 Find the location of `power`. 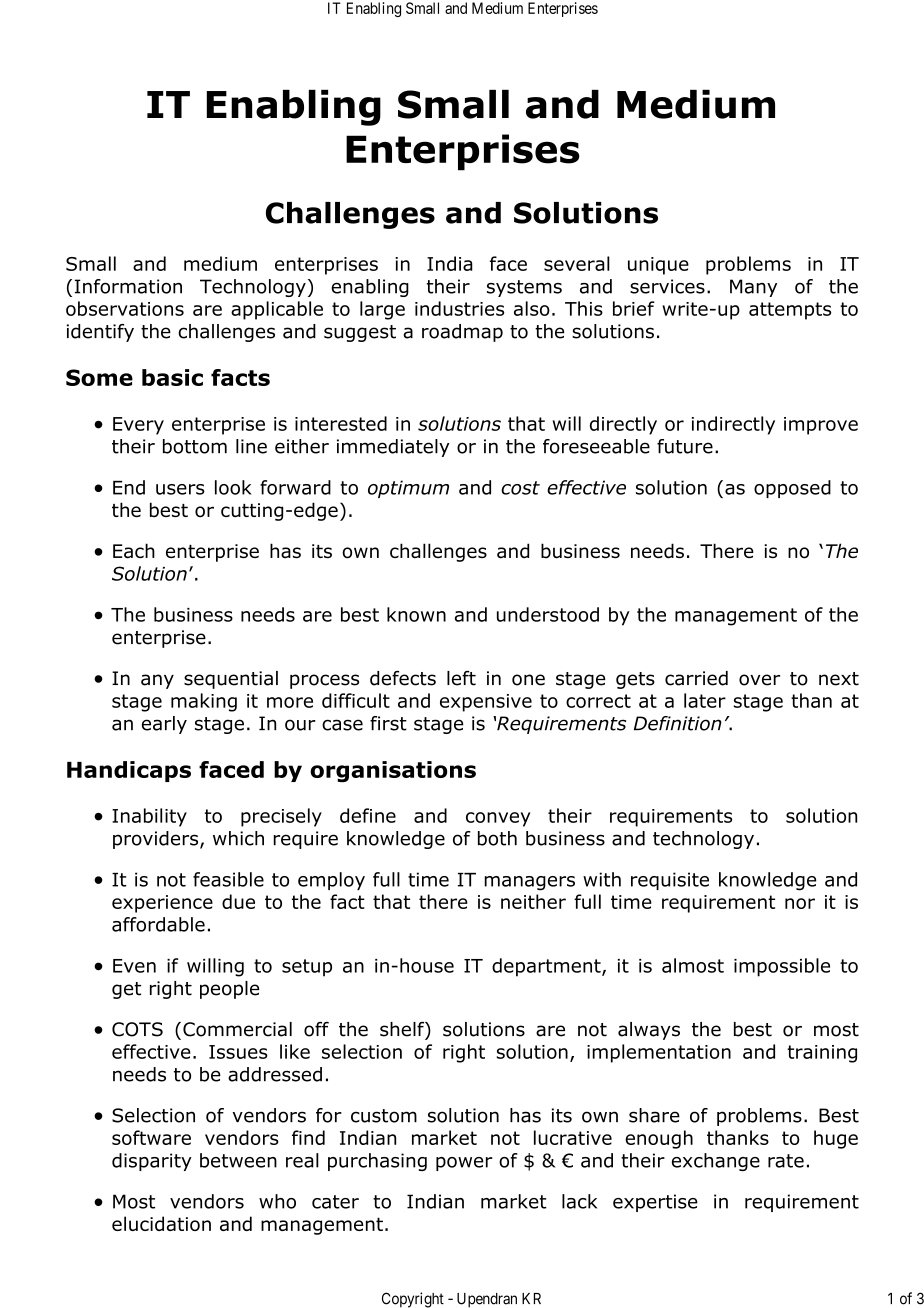

power is located at coordinates (464, 1164).
